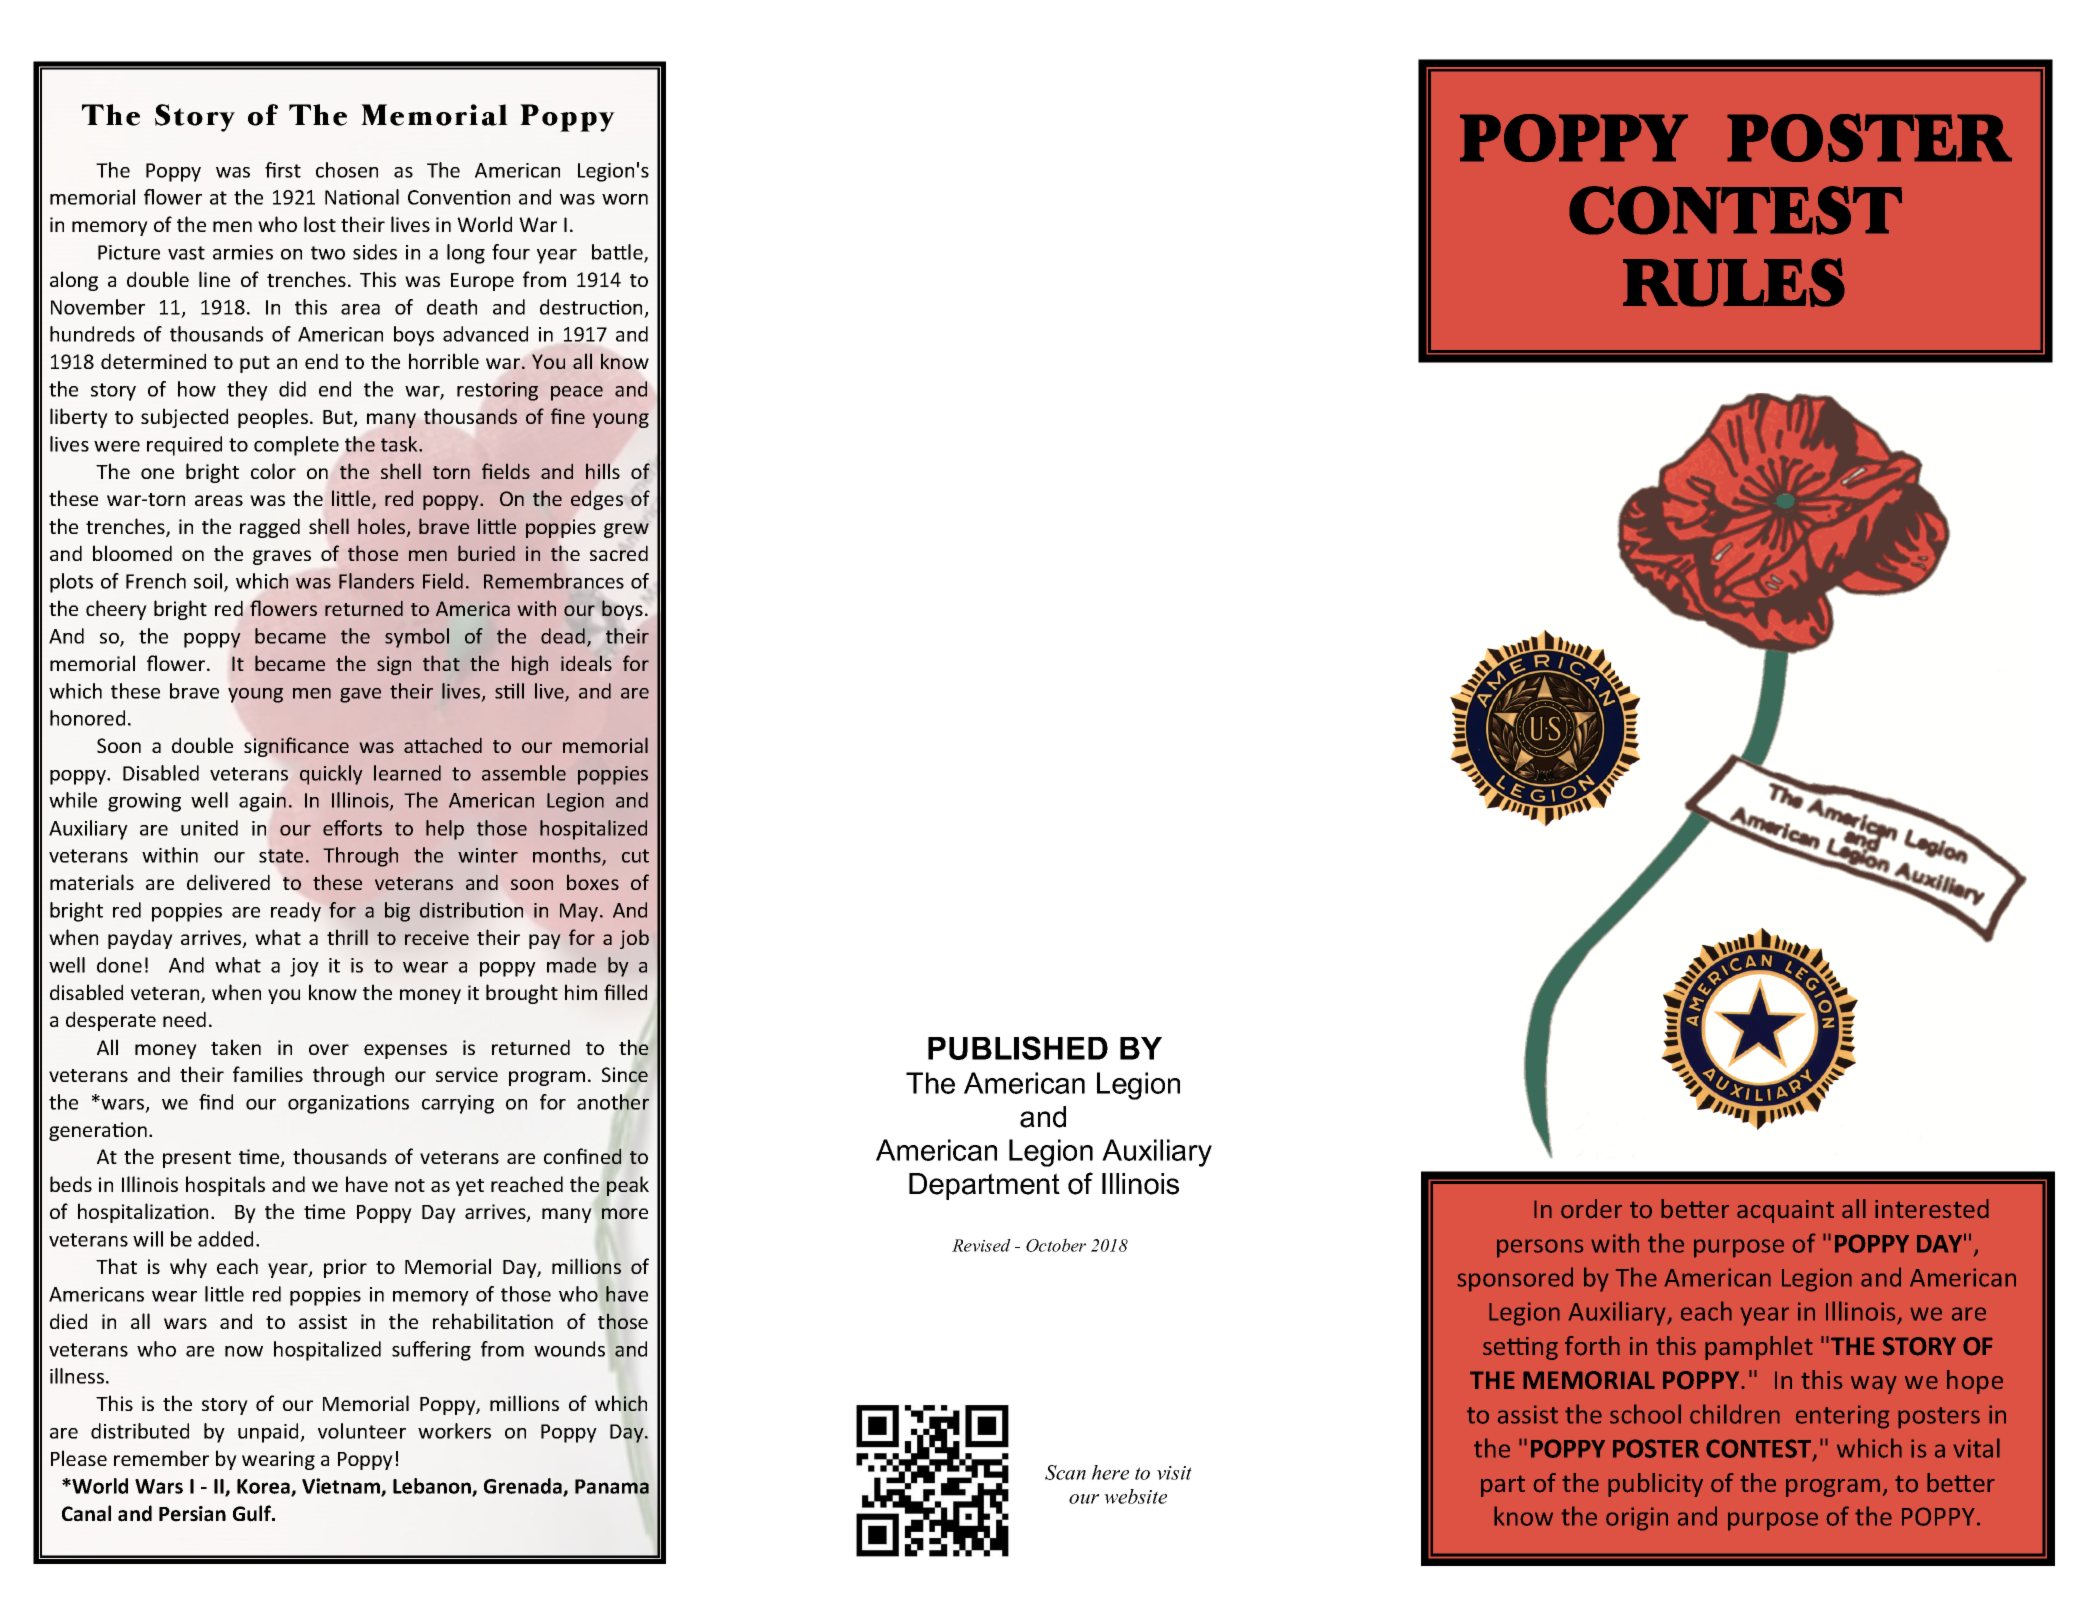  I want to click on RULES, so click(1734, 282).
